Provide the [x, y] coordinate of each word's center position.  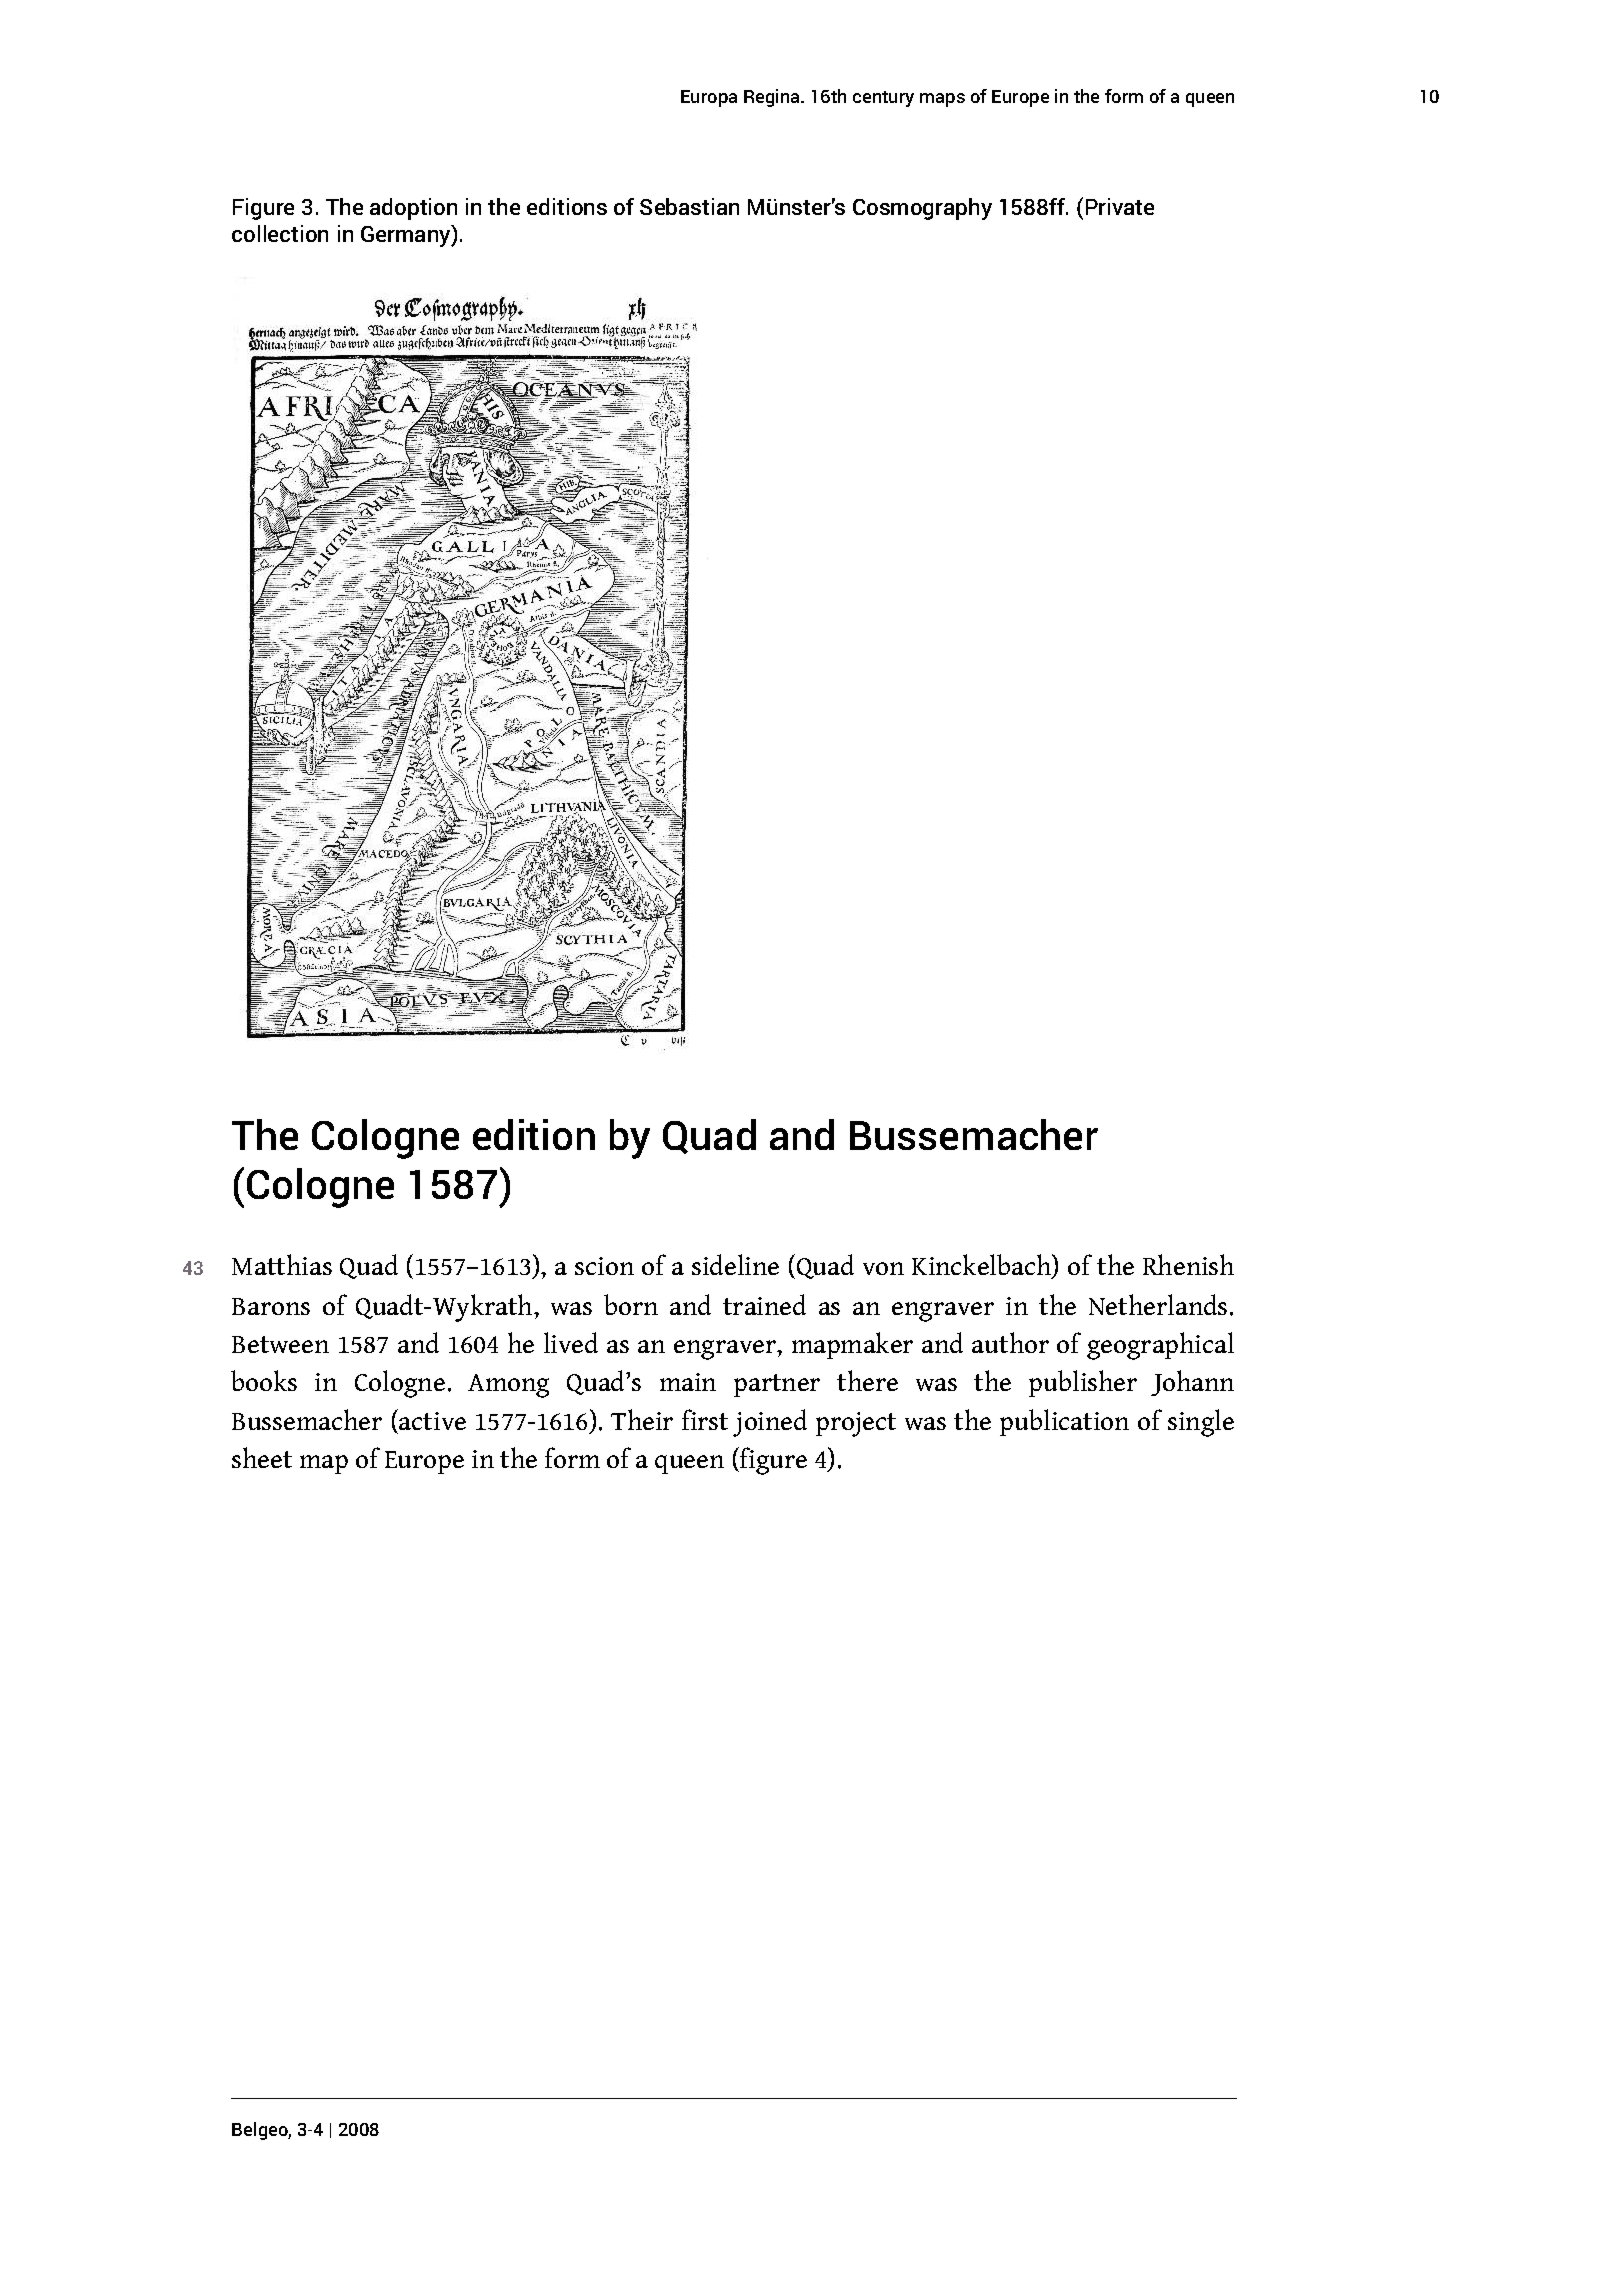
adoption [413, 209]
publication [1064, 1422]
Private [1120, 206]
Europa [709, 98]
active [431, 1419]
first [705, 1419]
